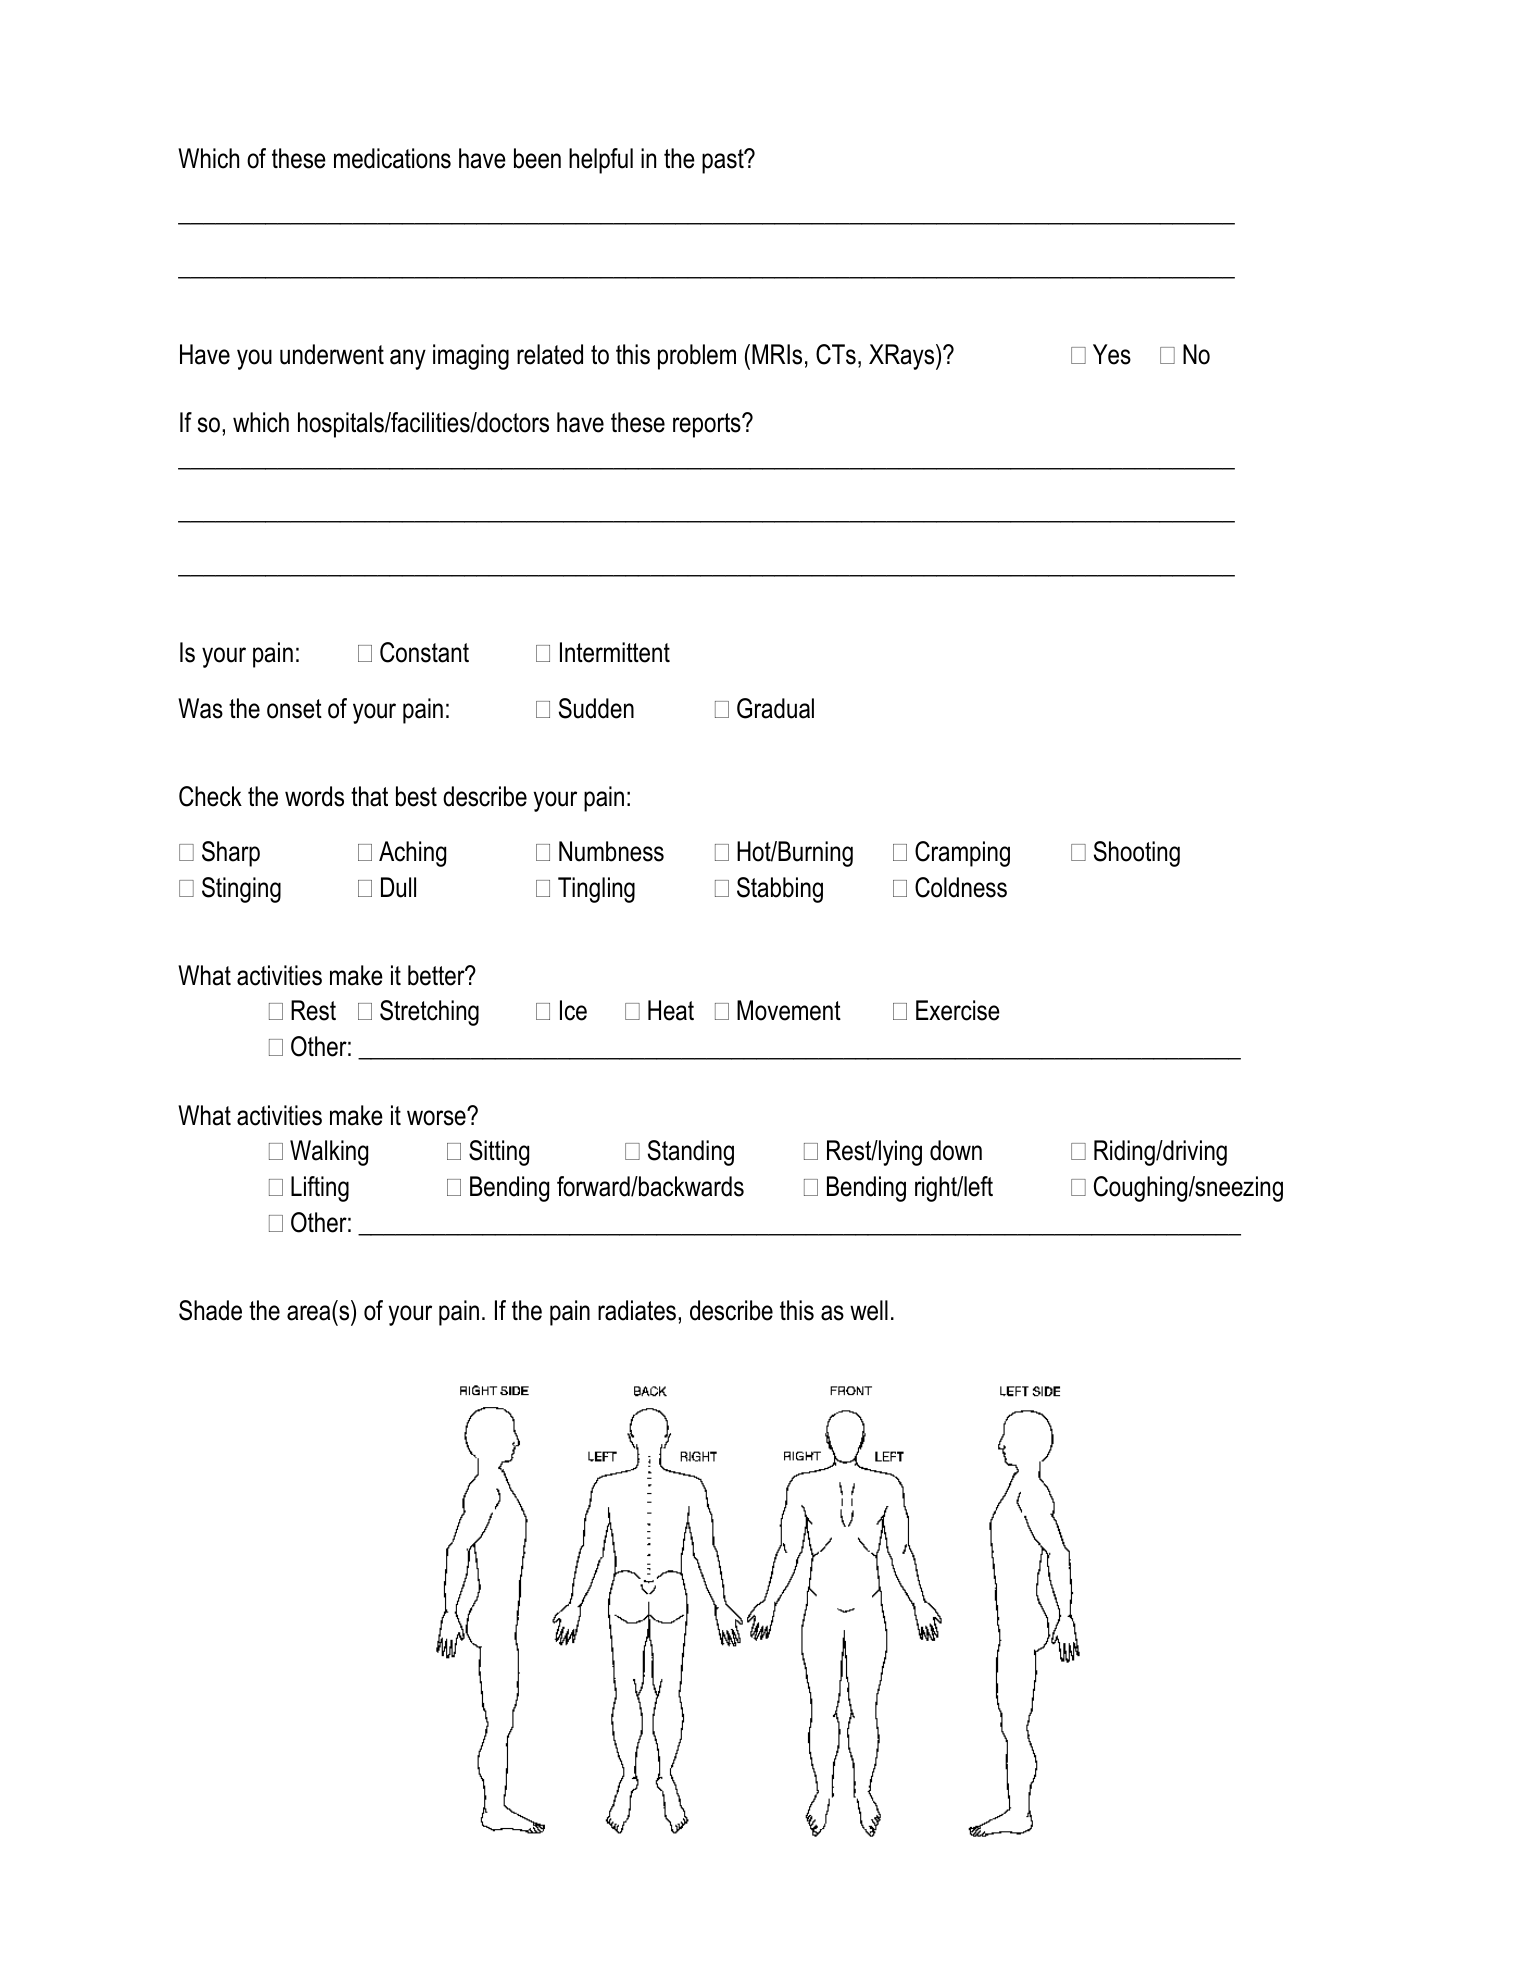 This screenshot has height=1962, width=1516. Describe the element at coordinates (1112, 354) in the screenshot. I see `Yes` at that location.
